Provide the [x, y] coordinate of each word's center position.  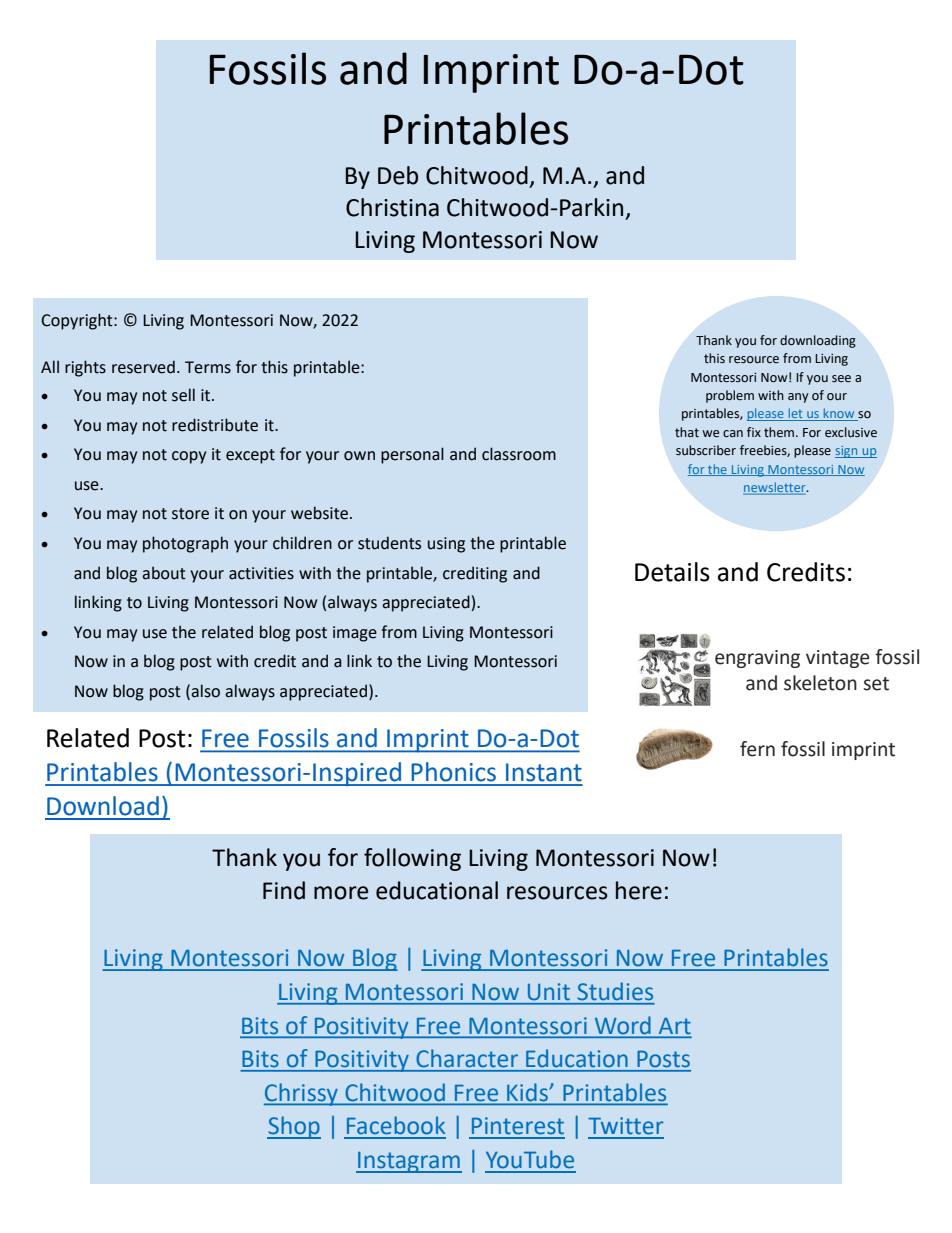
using [446, 545]
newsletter [775, 488]
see [841, 378]
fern [757, 749]
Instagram [409, 1162]
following [412, 859]
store [190, 514]
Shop [294, 1127]
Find [284, 890]
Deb [398, 175]
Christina [392, 207]
